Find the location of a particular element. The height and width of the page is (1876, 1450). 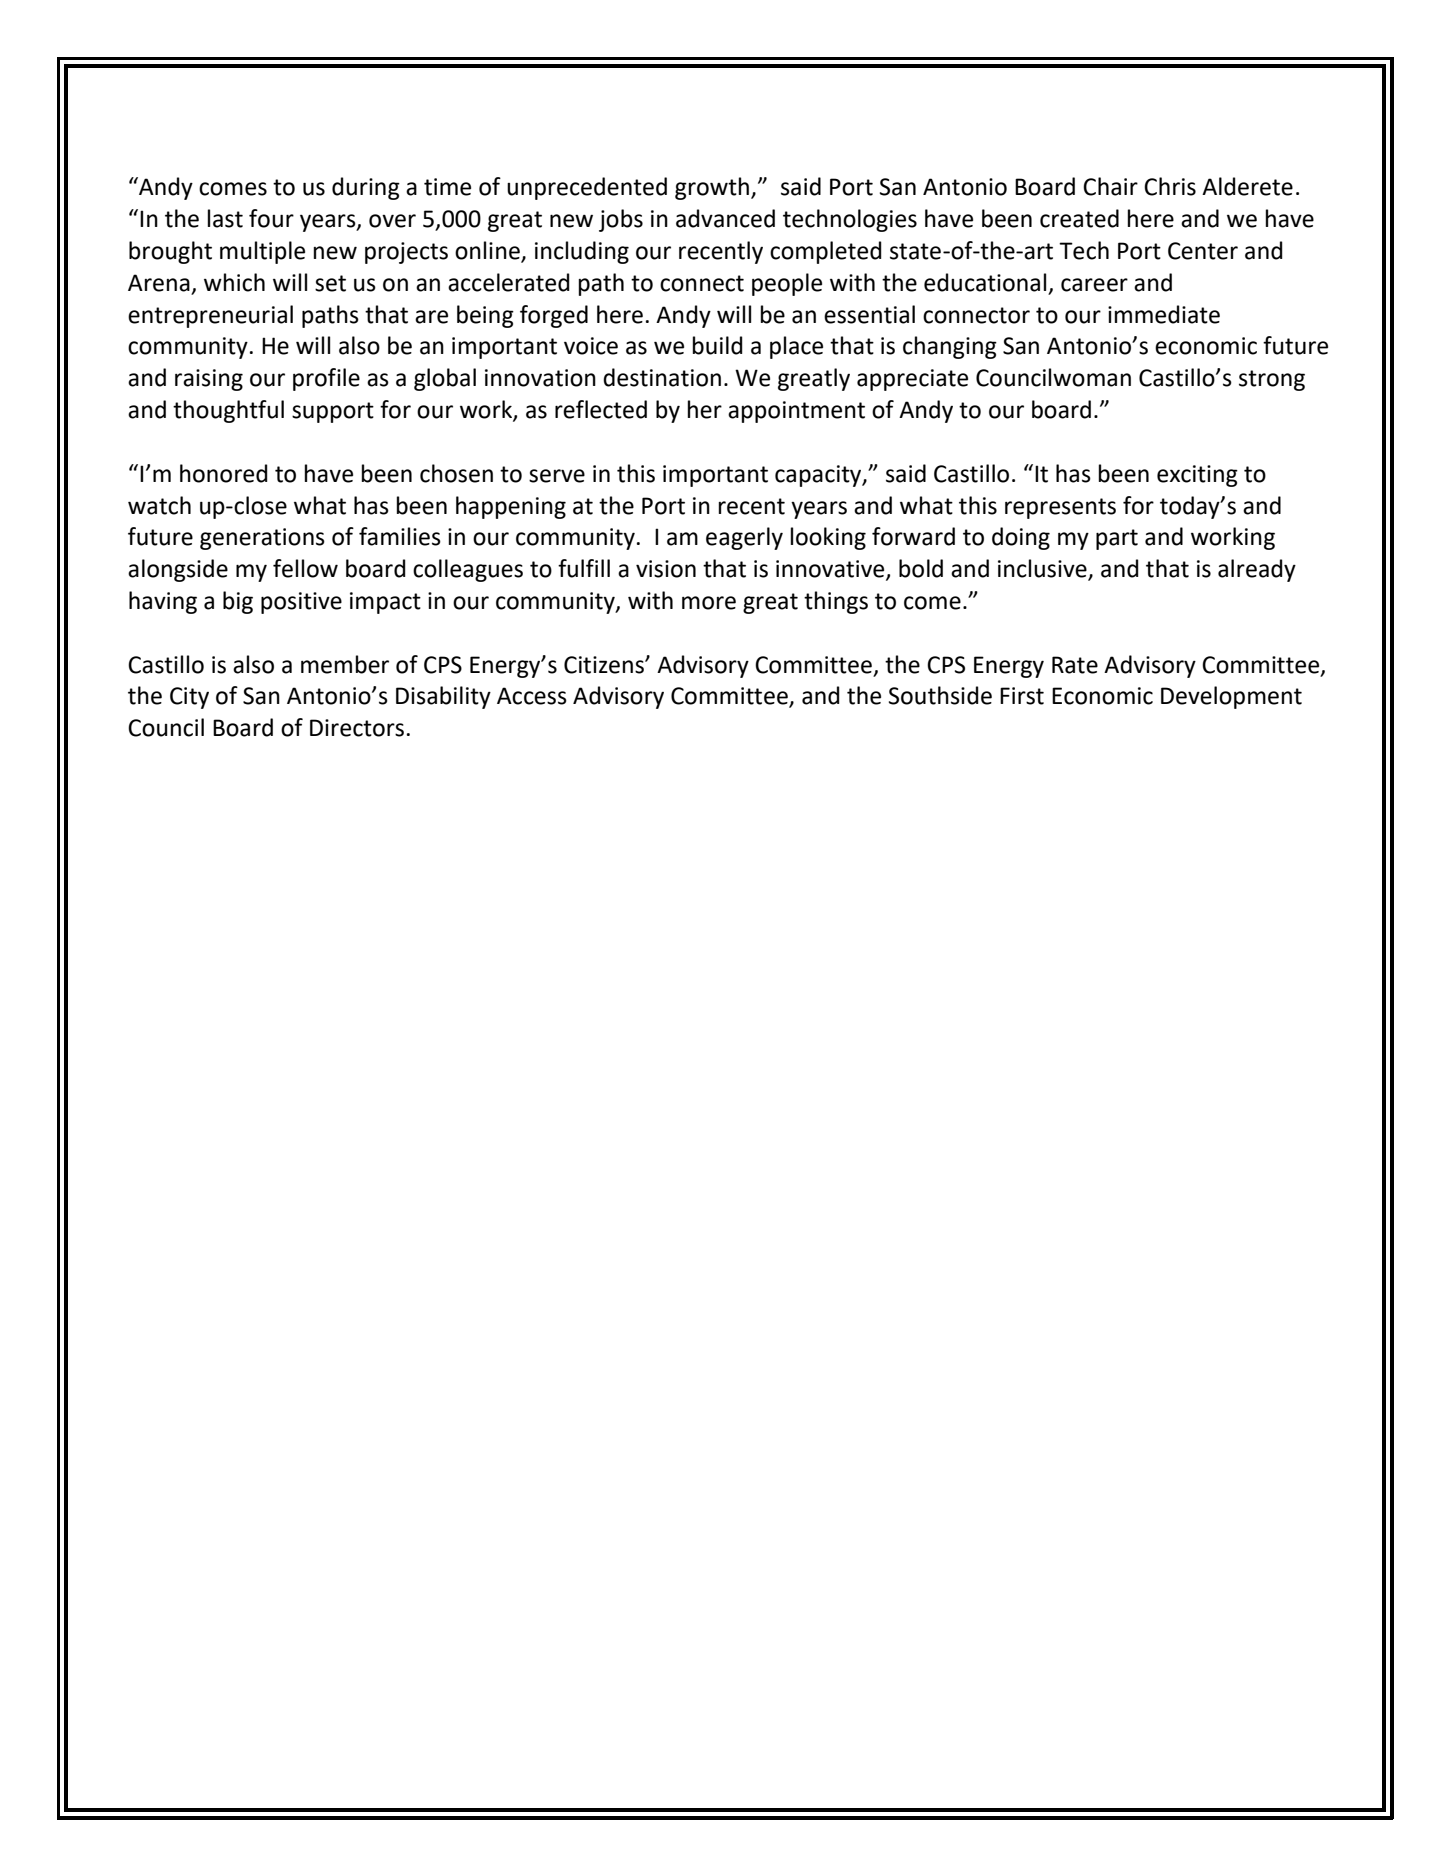

Directors is located at coordinates (357, 728).
